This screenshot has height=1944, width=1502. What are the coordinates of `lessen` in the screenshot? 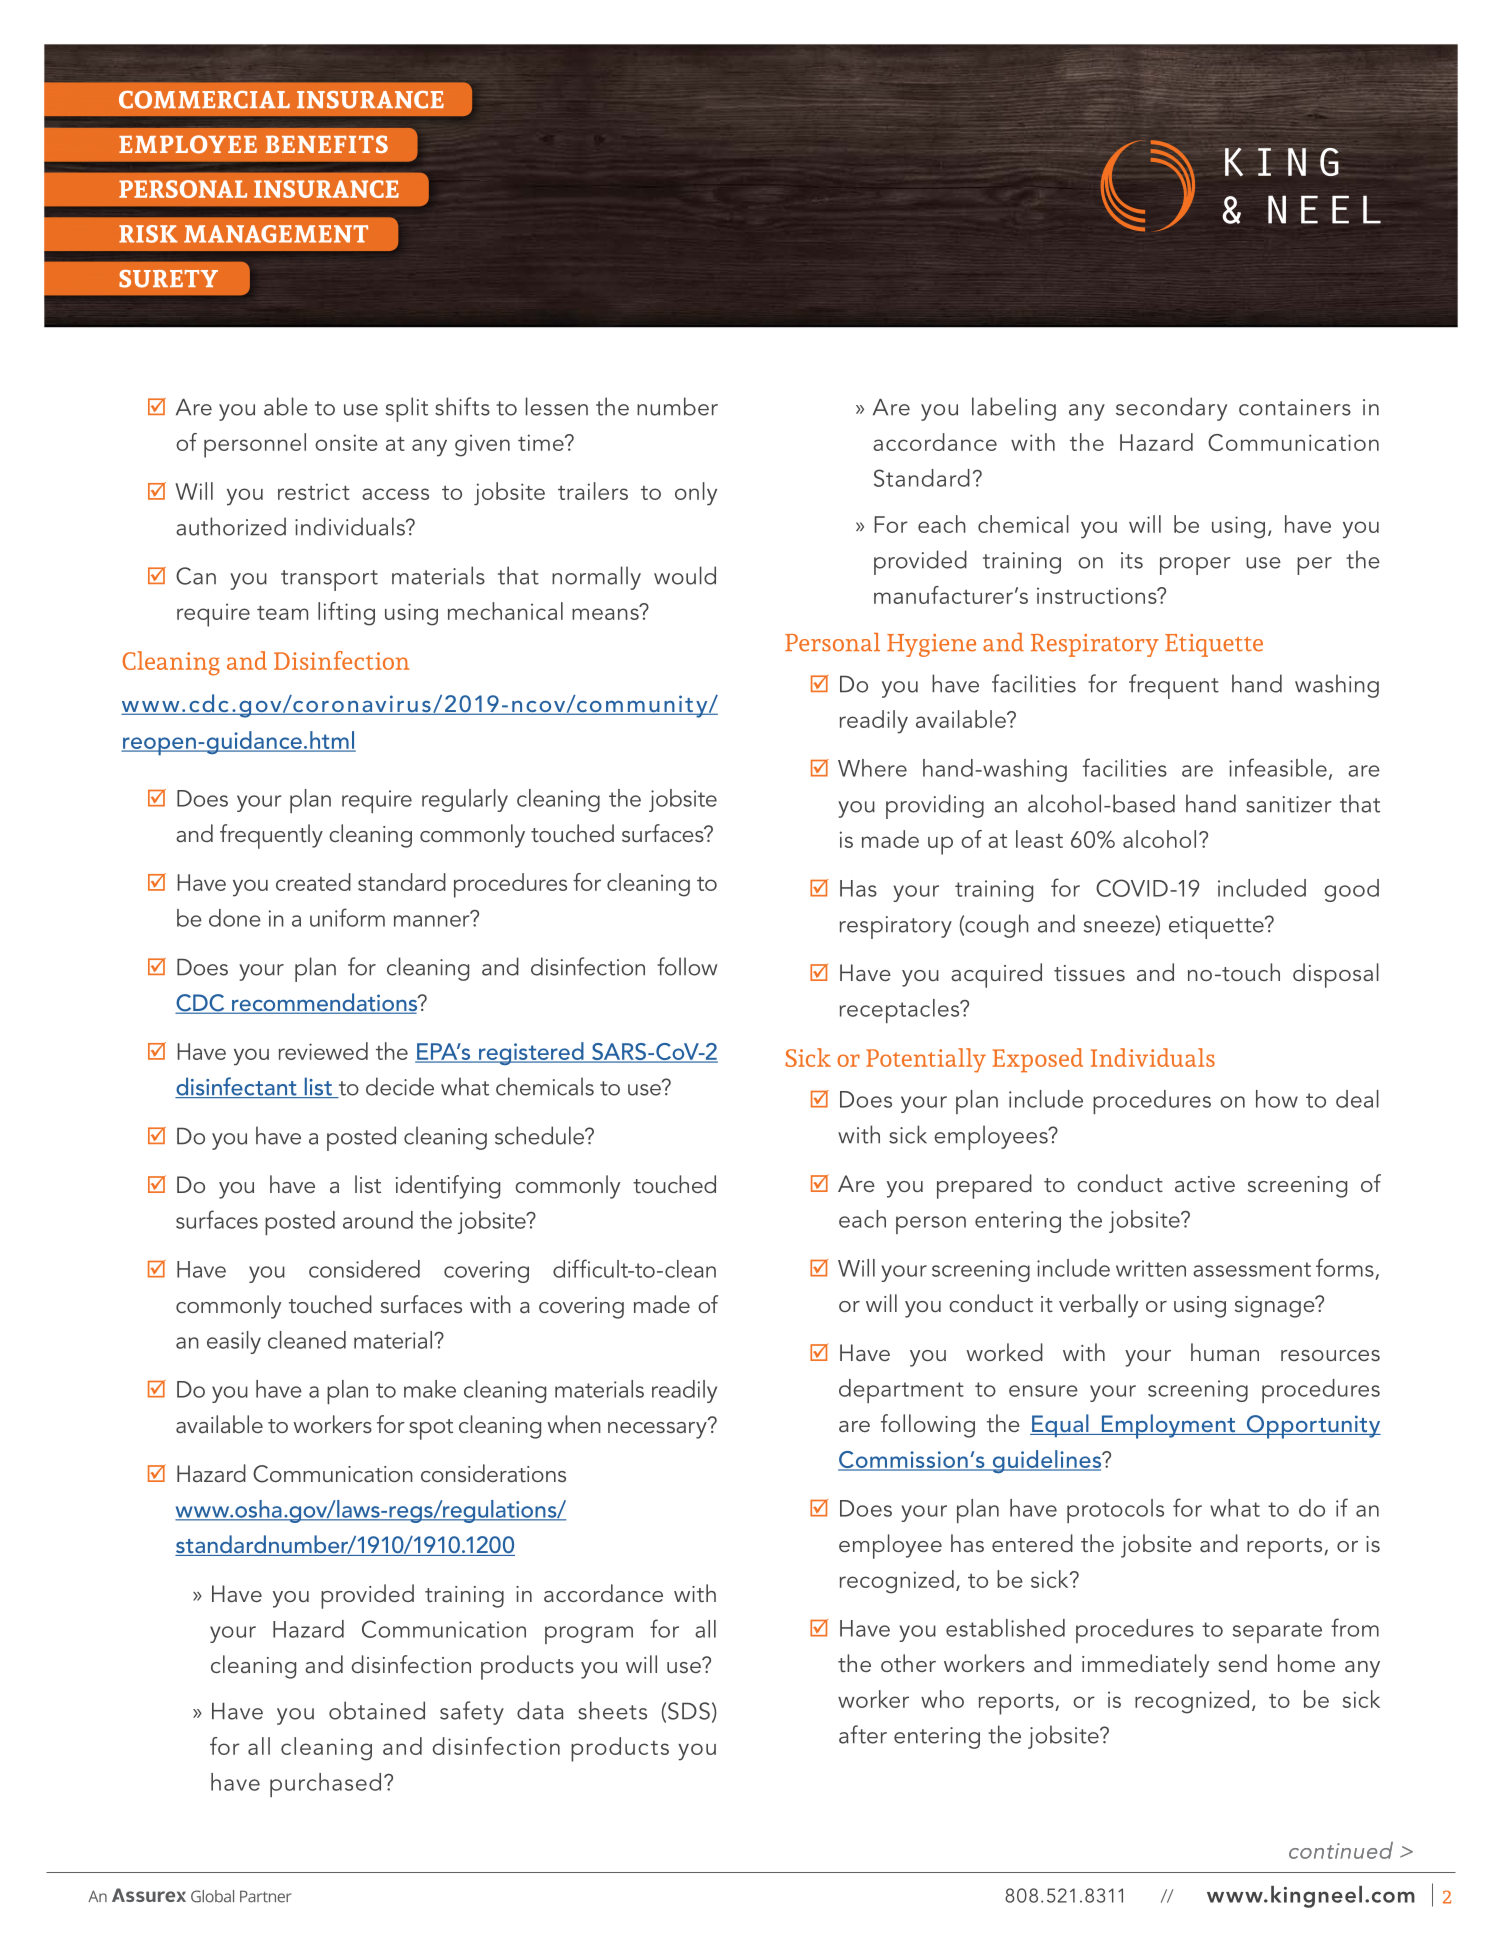 It's located at (557, 406).
